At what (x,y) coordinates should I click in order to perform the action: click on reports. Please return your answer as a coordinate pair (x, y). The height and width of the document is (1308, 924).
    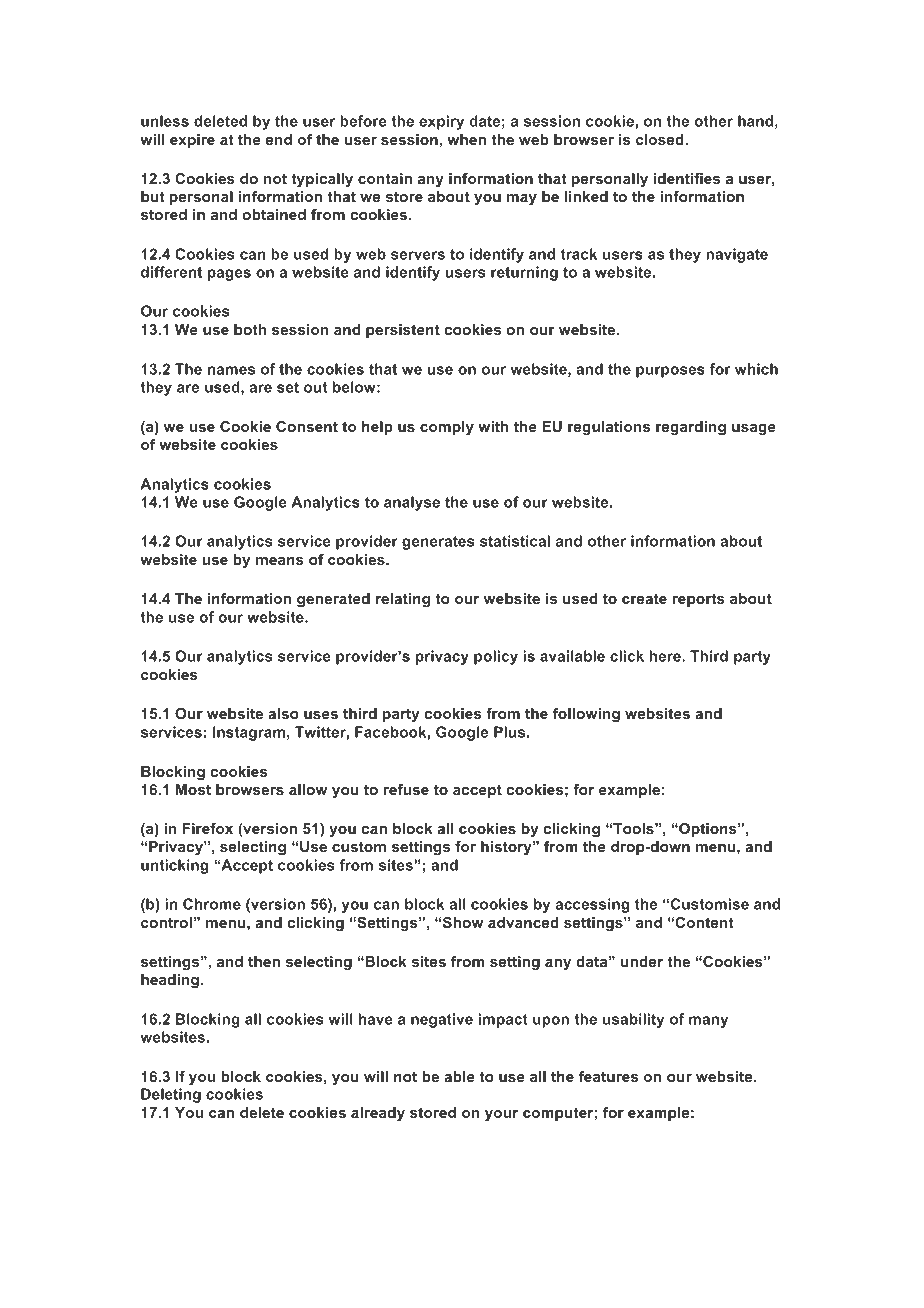
    Looking at the image, I should click on (698, 600).
